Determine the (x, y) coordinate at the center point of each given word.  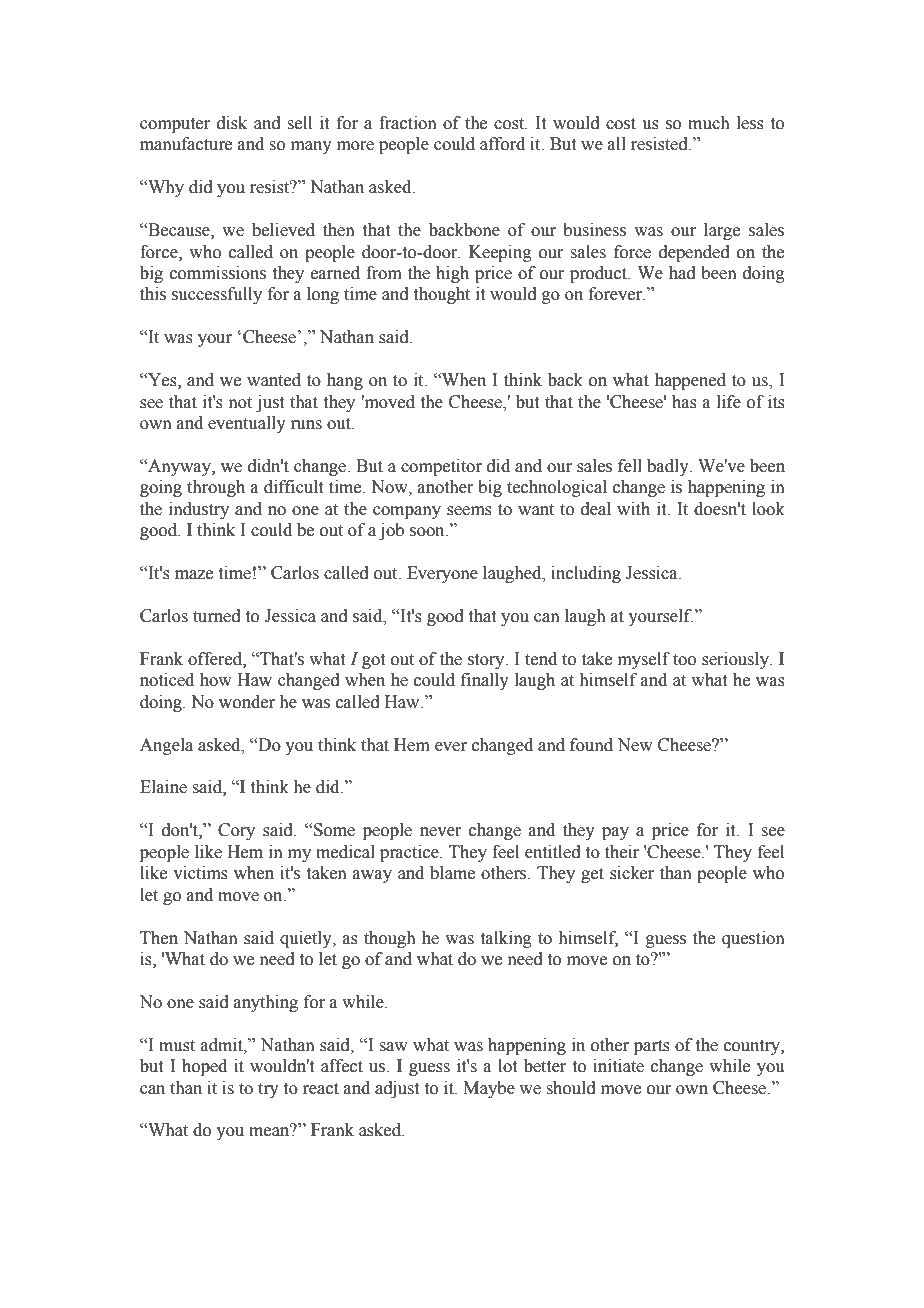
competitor (441, 467)
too (684, 660)
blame (452, 873)
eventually (247, 424)
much (709, 123)
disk (232, 123)
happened (690, 381)
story (487, 661)
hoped (204, 1067)
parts (652, 1047)
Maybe (489, 1089)
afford (502, 144)
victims (200, 873)
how (216, 680)
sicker (632, 873)
